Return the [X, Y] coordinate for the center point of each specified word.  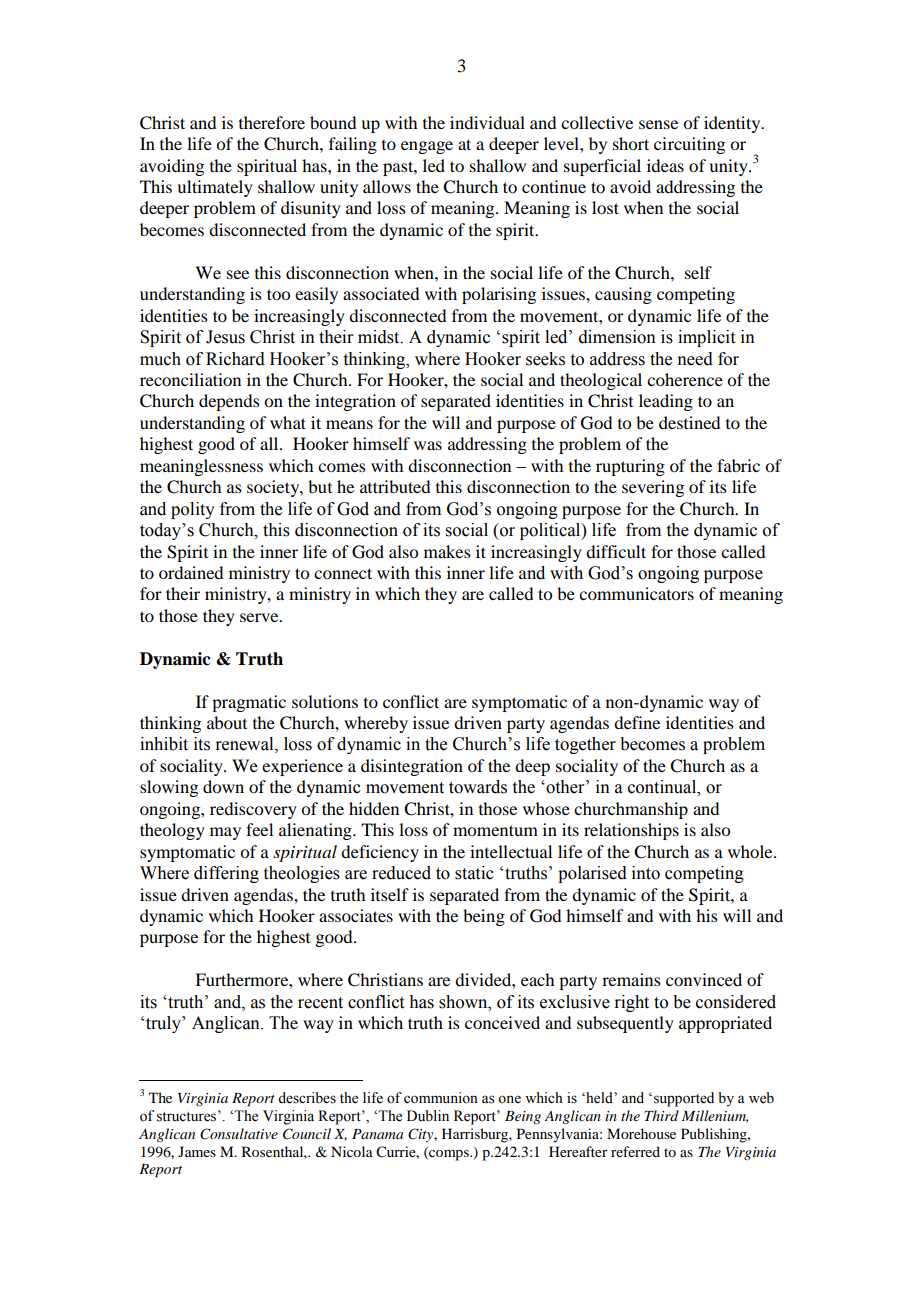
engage [427, 147]
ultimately [215, 188]
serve [260, 617]
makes [447, 551]
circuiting [689, 145]
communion [441, 1098]
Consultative [239, 1134]
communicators [636, 593]
